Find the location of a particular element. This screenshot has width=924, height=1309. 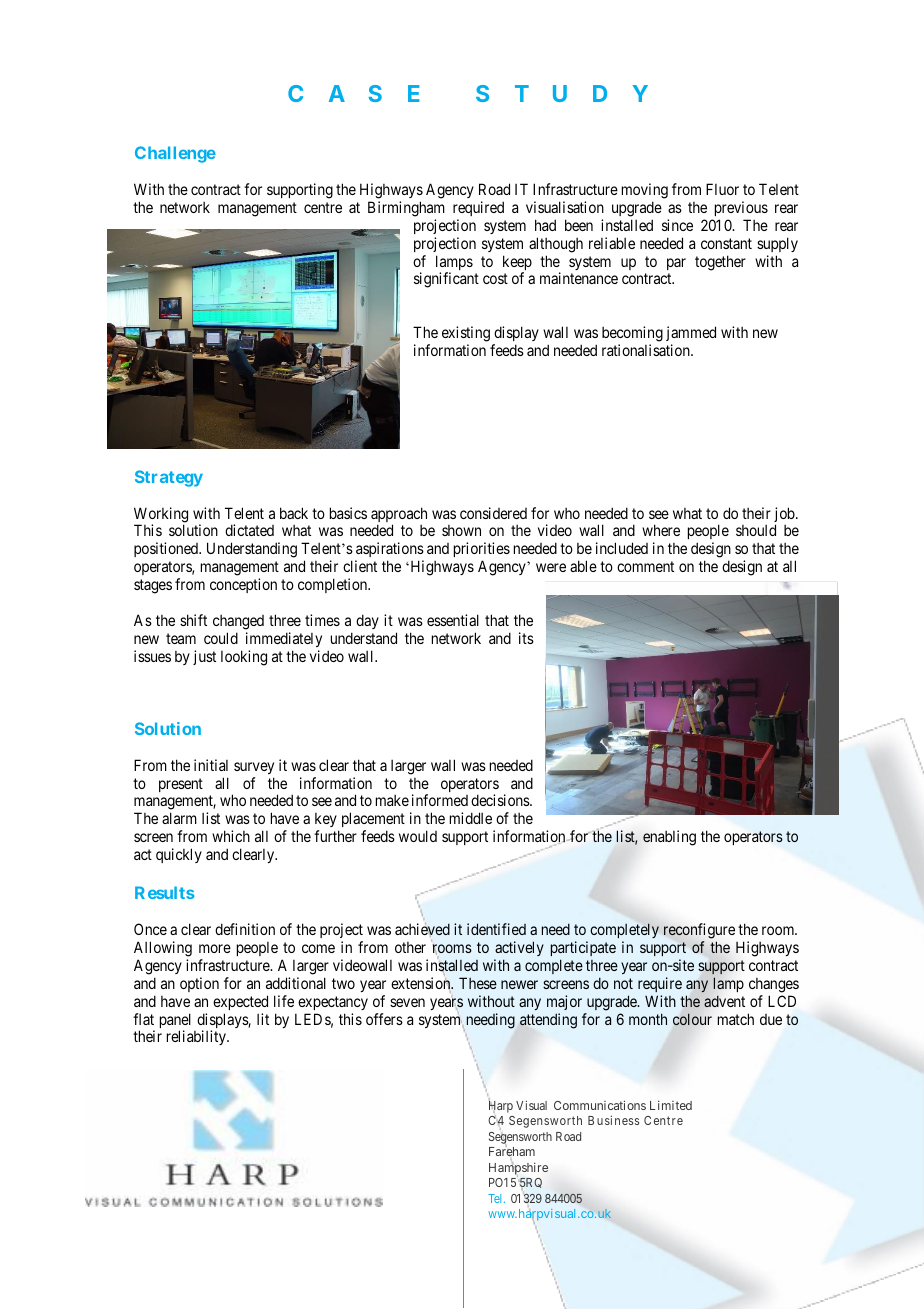

where is located at coordinates (661, 530).
